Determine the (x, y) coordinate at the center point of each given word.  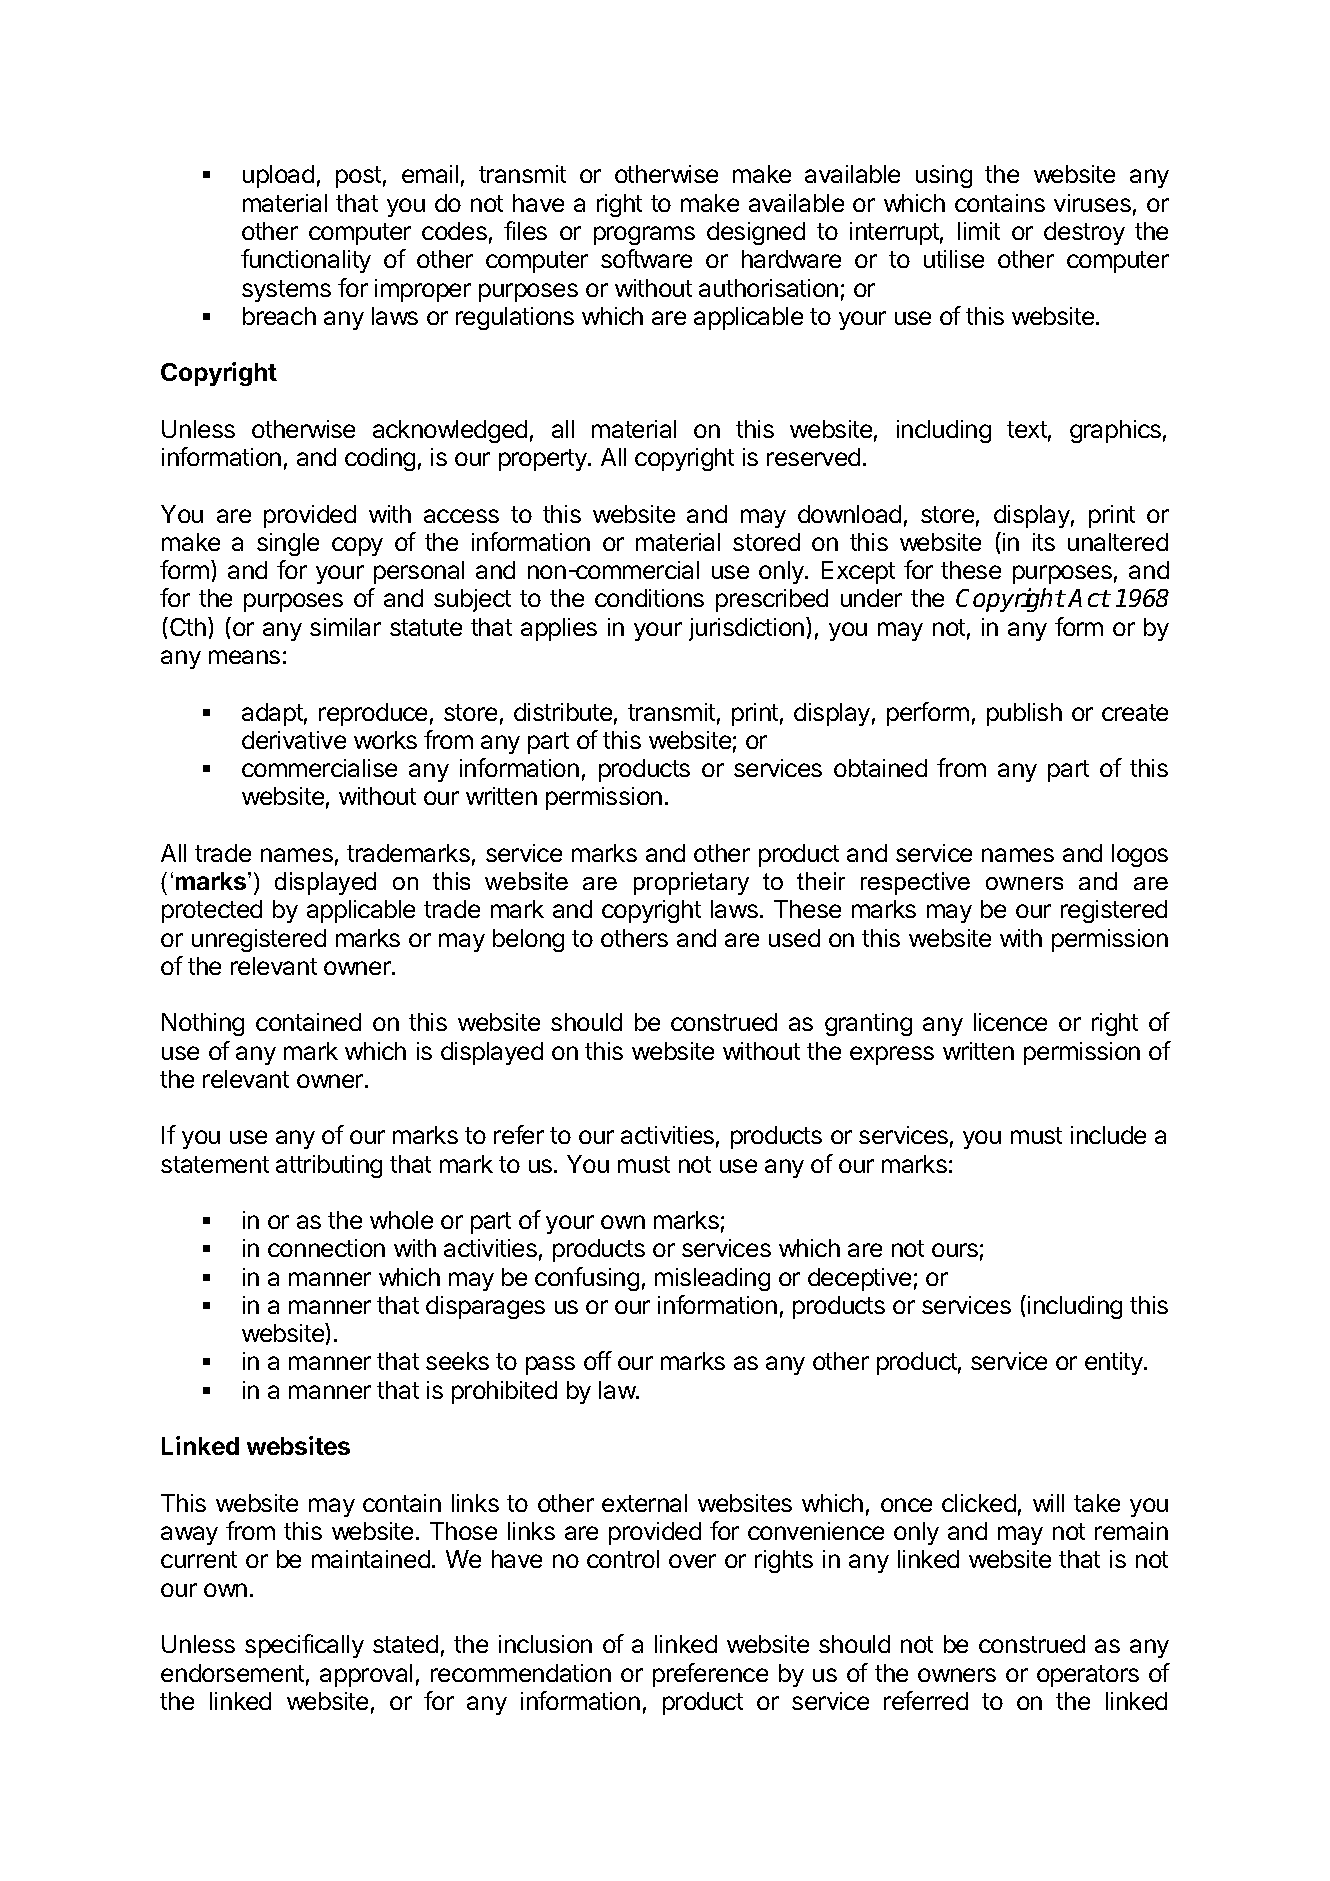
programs (644, 235)
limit (979, 231)
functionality (306, 261)
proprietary (691, 883)
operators (1088, 1676)
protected (212, 911)
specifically (304, 1646)
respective (915, 883)
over (692, 1561)
